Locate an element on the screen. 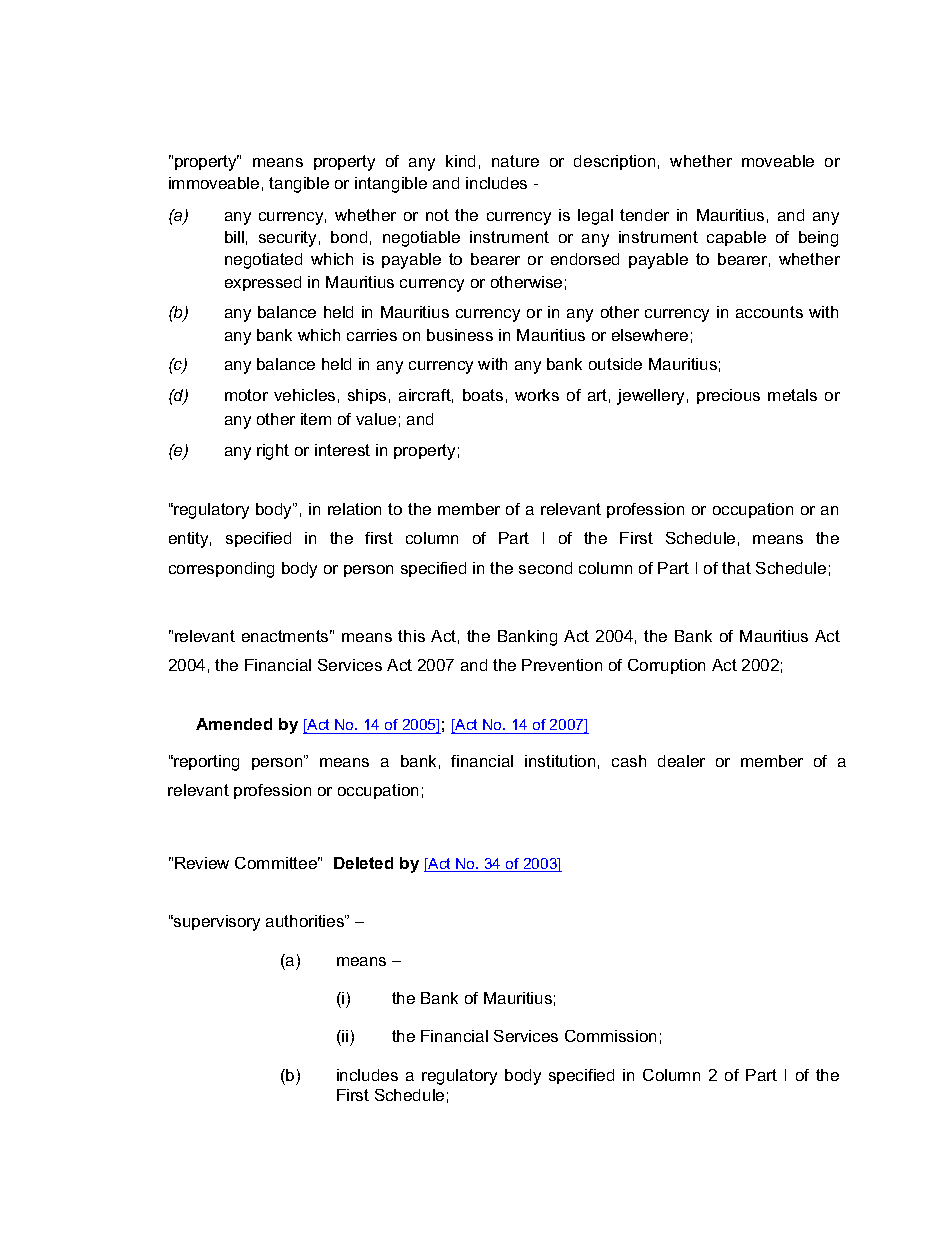 This screenshot has width=952, height=1233. authorities is located at coordinates (306, 921).
